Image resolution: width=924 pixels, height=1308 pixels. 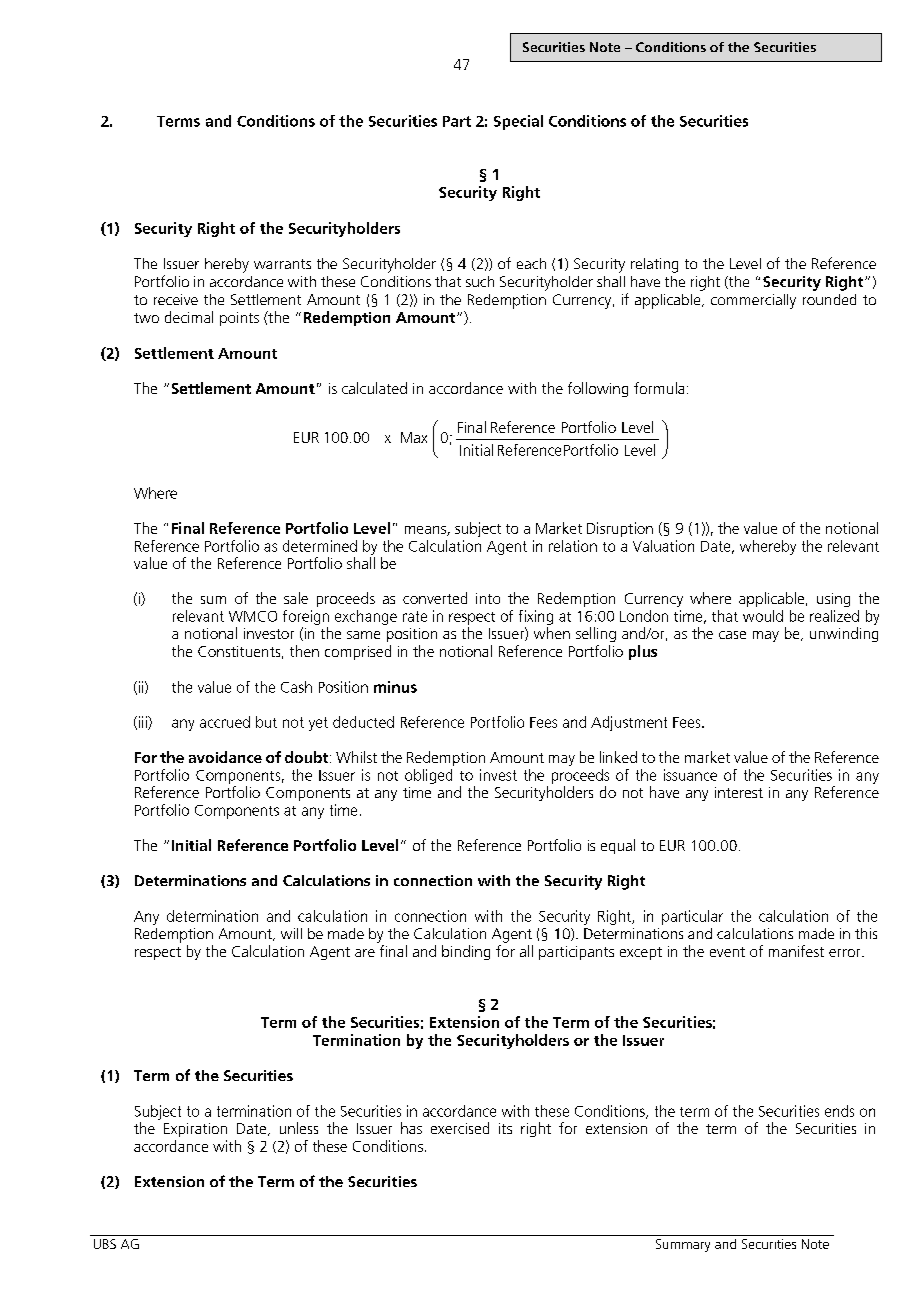 What do you see at coordinates (505, 1128) in the screenshot?
I see `its` at bounding box center [505, 1128].
